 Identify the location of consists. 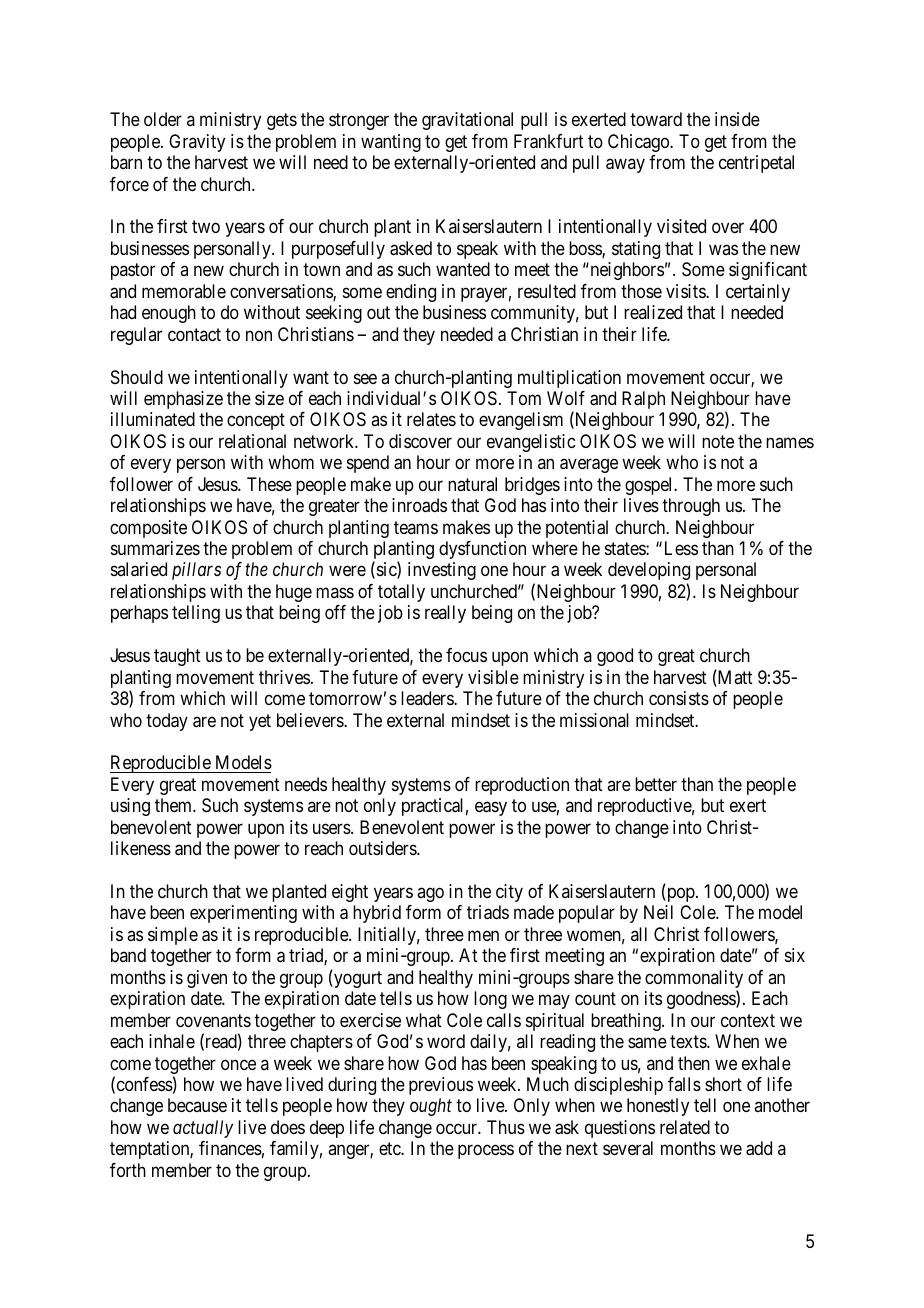
(679, 698).
